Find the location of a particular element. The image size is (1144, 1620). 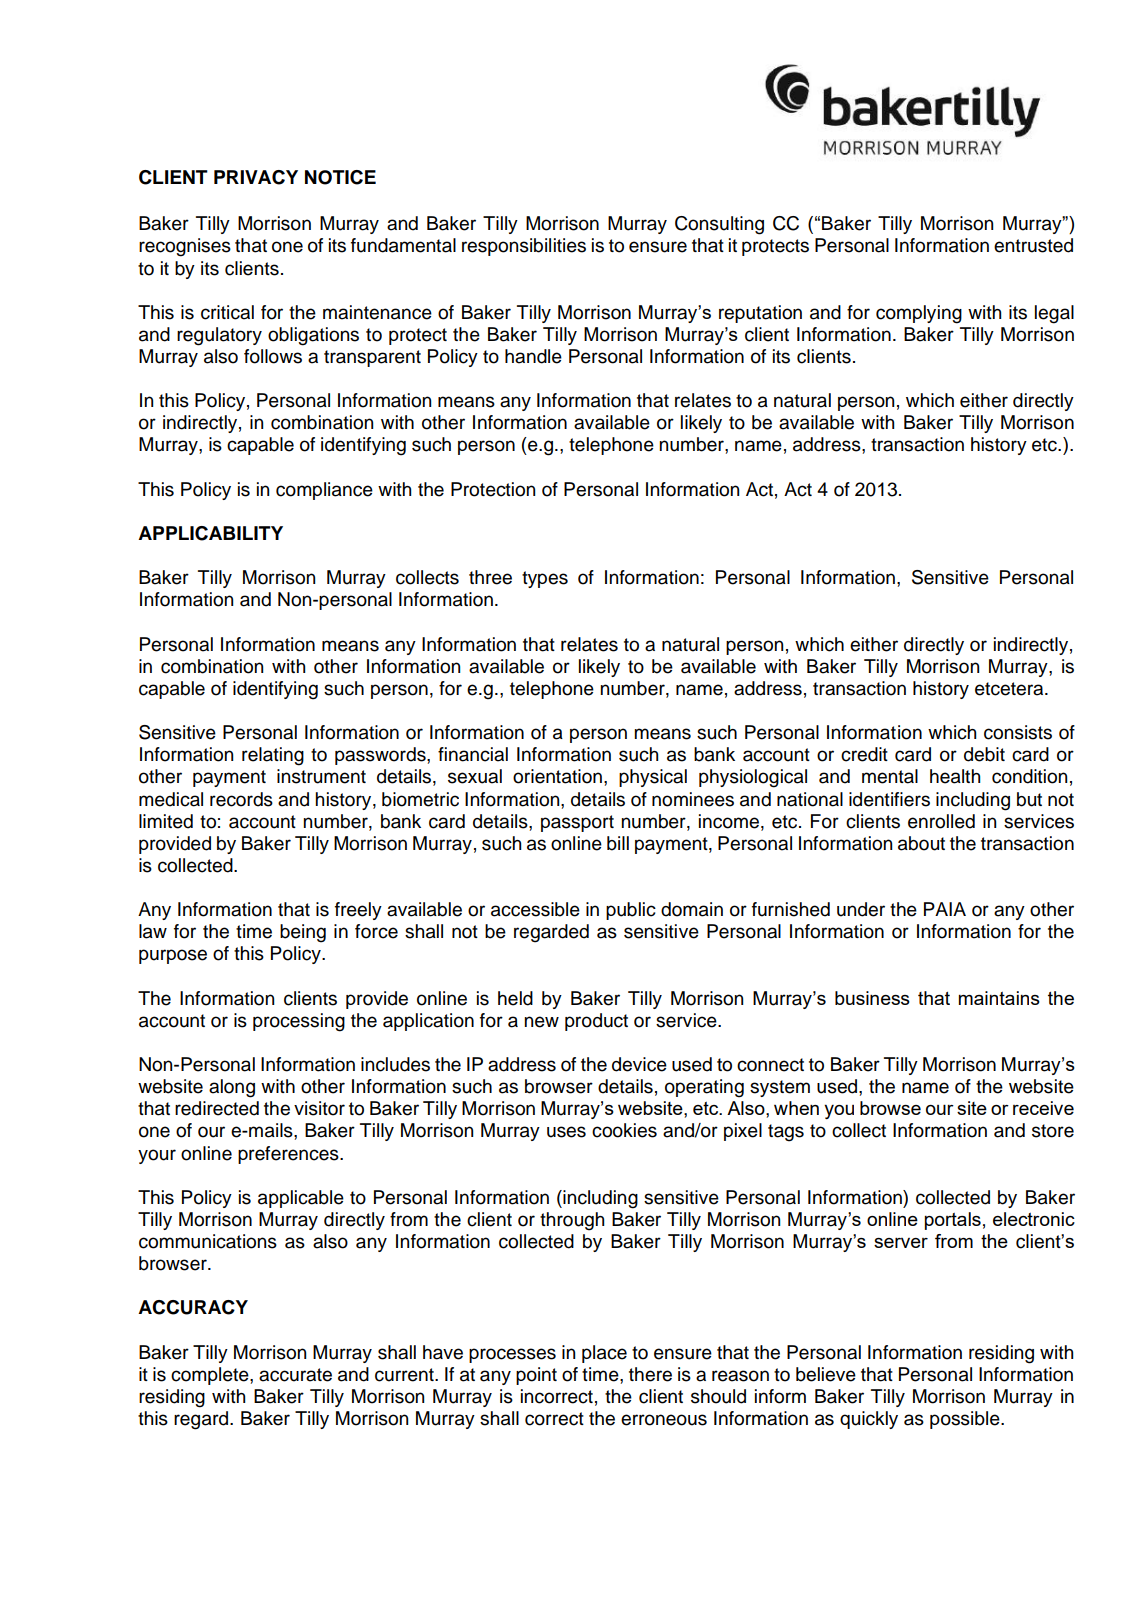

product is located at coordinates (596, 1022).
